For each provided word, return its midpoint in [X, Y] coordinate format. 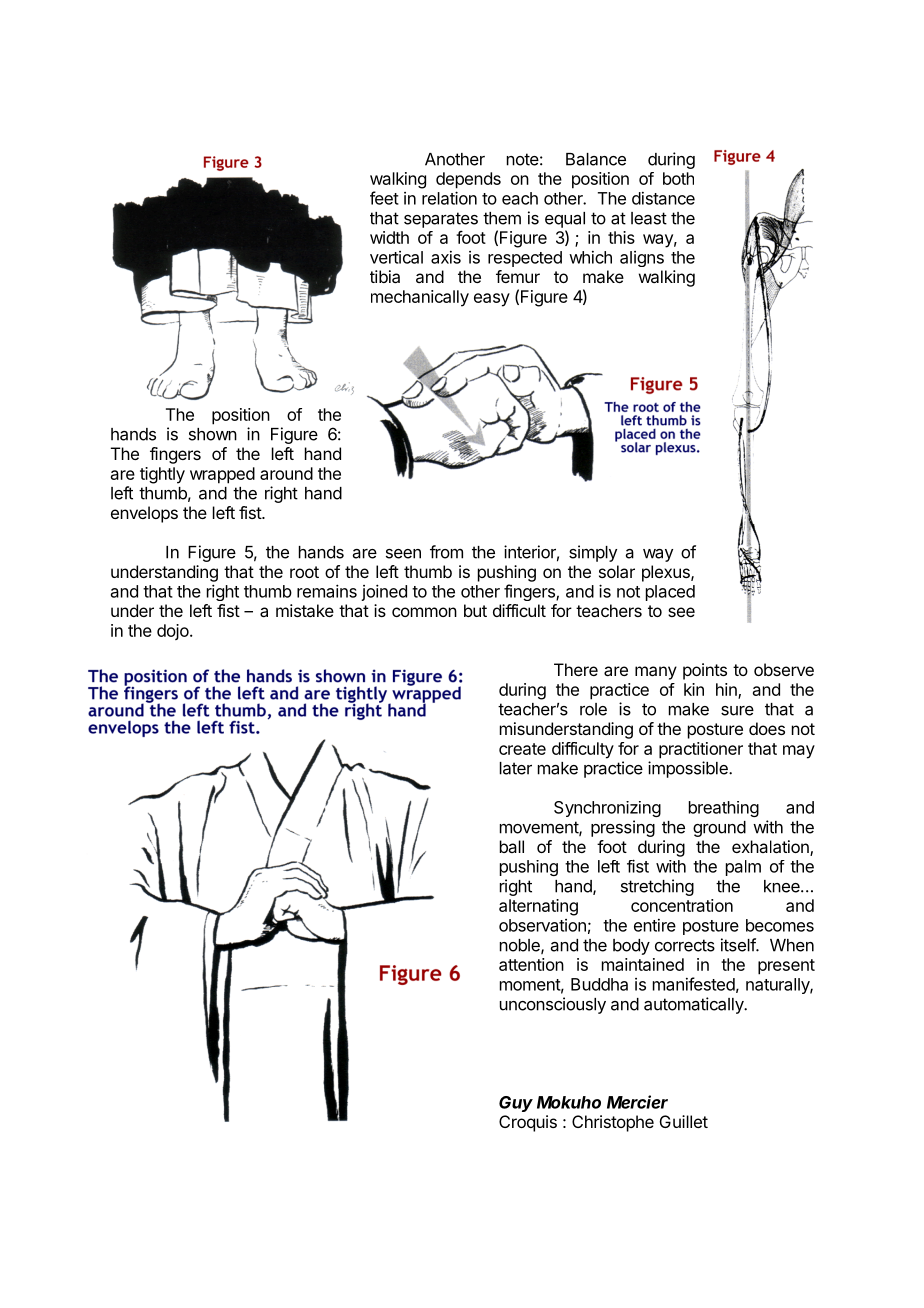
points [705, 671]
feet [384, 198]
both [678, 178]
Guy [516, 1104]
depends [468, 180]
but [475, 610]
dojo [174, 632]
